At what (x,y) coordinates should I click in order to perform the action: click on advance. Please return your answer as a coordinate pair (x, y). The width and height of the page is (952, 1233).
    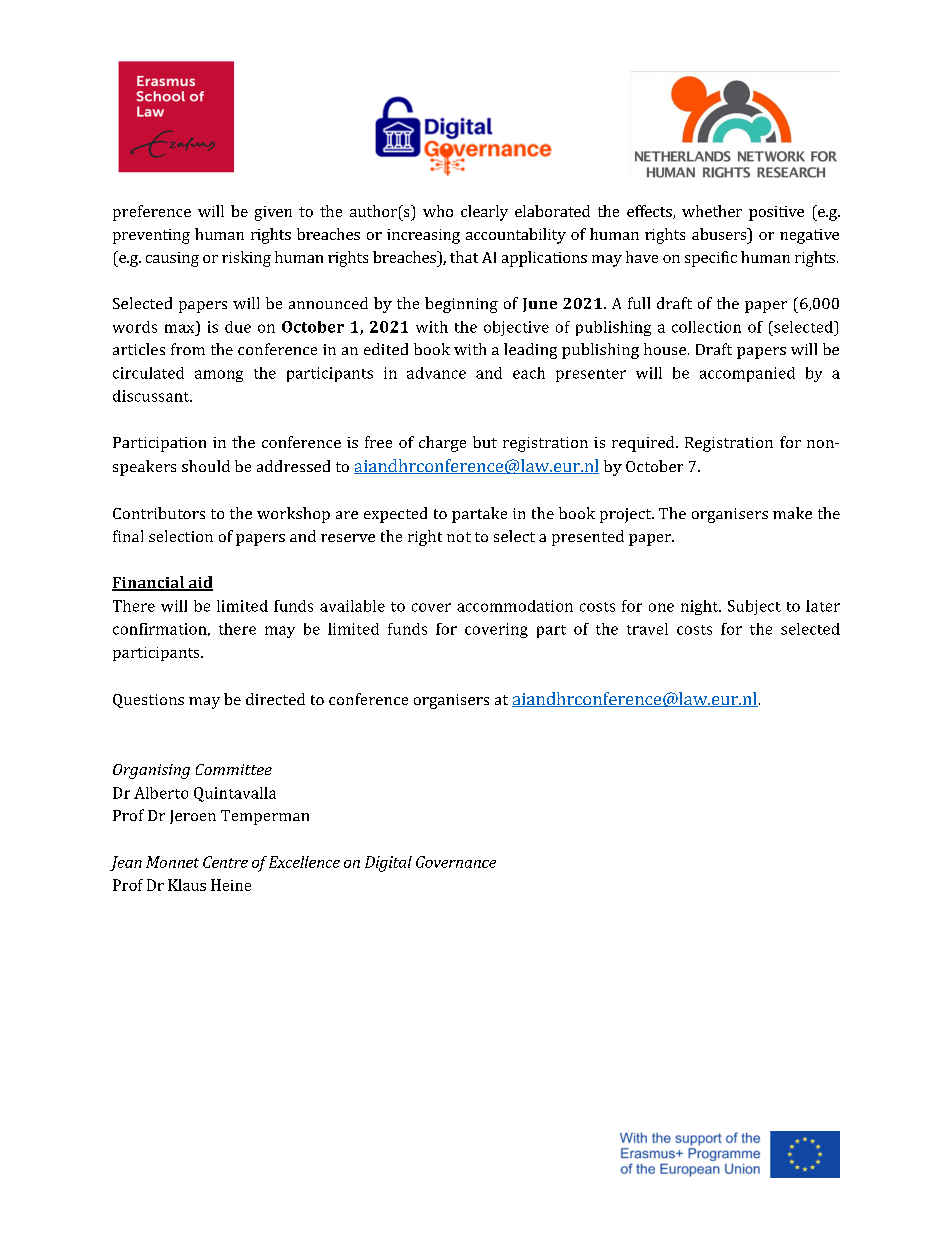
    Looking at the image, I should click on (436, 373).
